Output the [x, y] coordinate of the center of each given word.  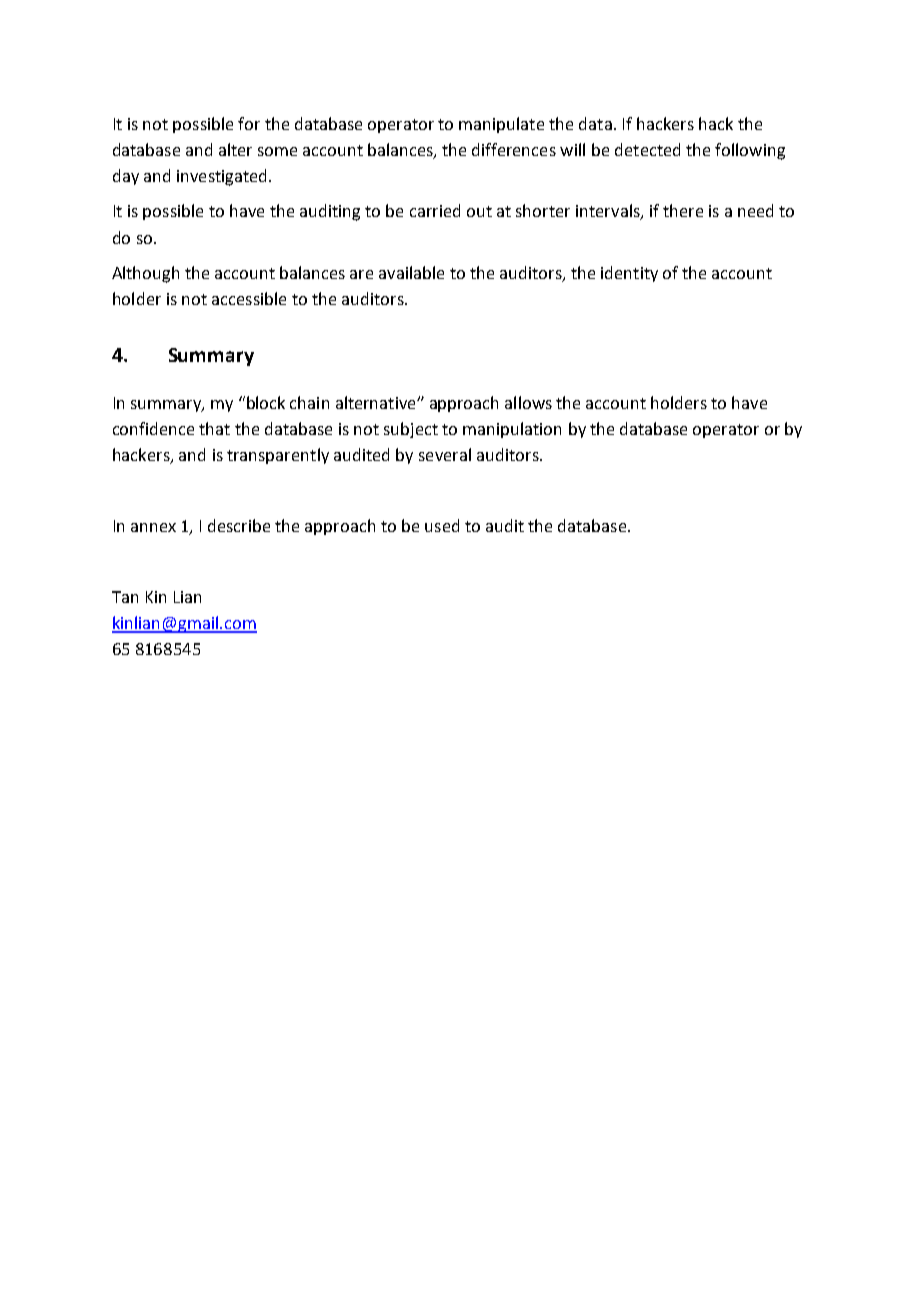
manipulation [512, 430]
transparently [278, 456]
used [442, 525]
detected [647, 149]
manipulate [501, 125]
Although [145, 274]
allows [528, 402]
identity [629, 274]
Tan [125, 597]
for [249, 123]
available [411, 272]
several [445, 454]
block [264, 402]
